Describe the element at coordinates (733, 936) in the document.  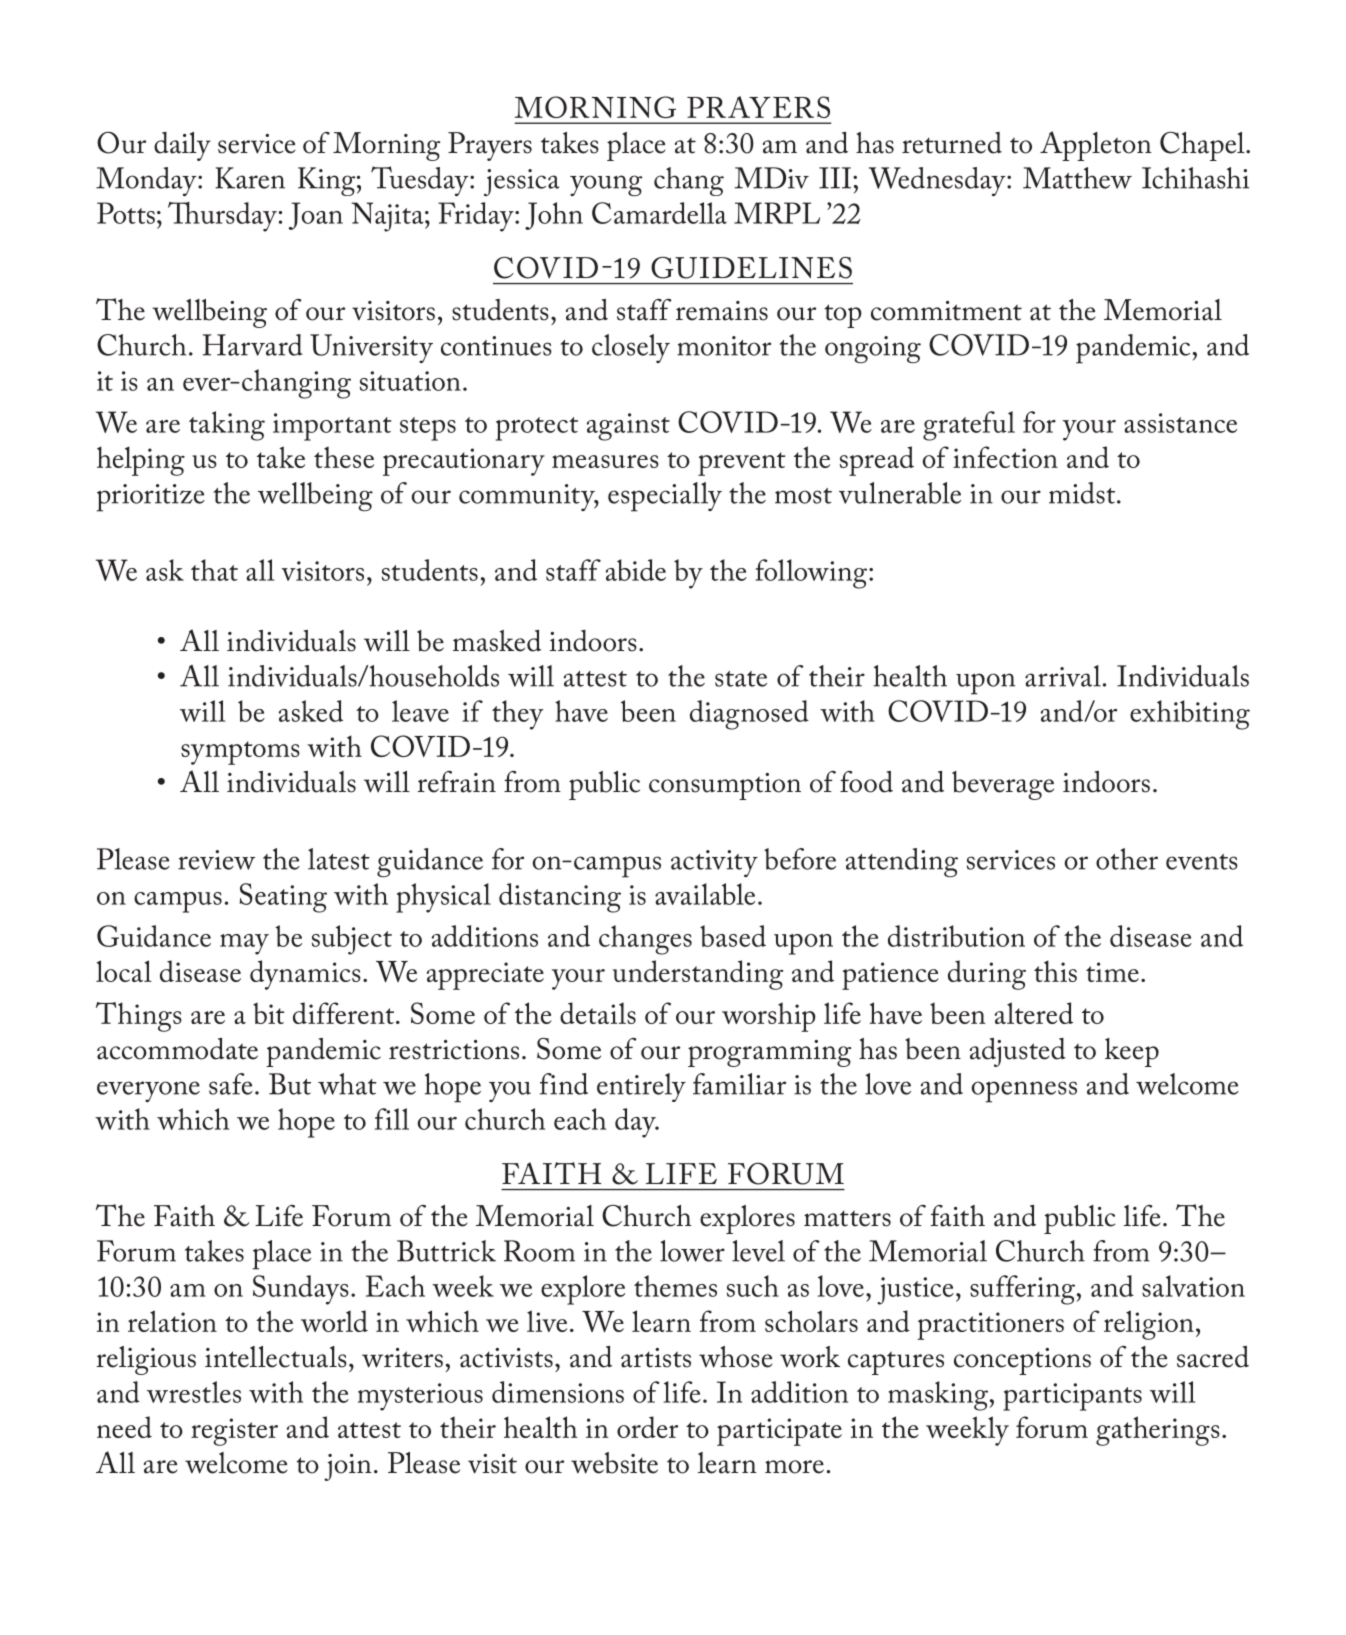
I see `based` at that location.
